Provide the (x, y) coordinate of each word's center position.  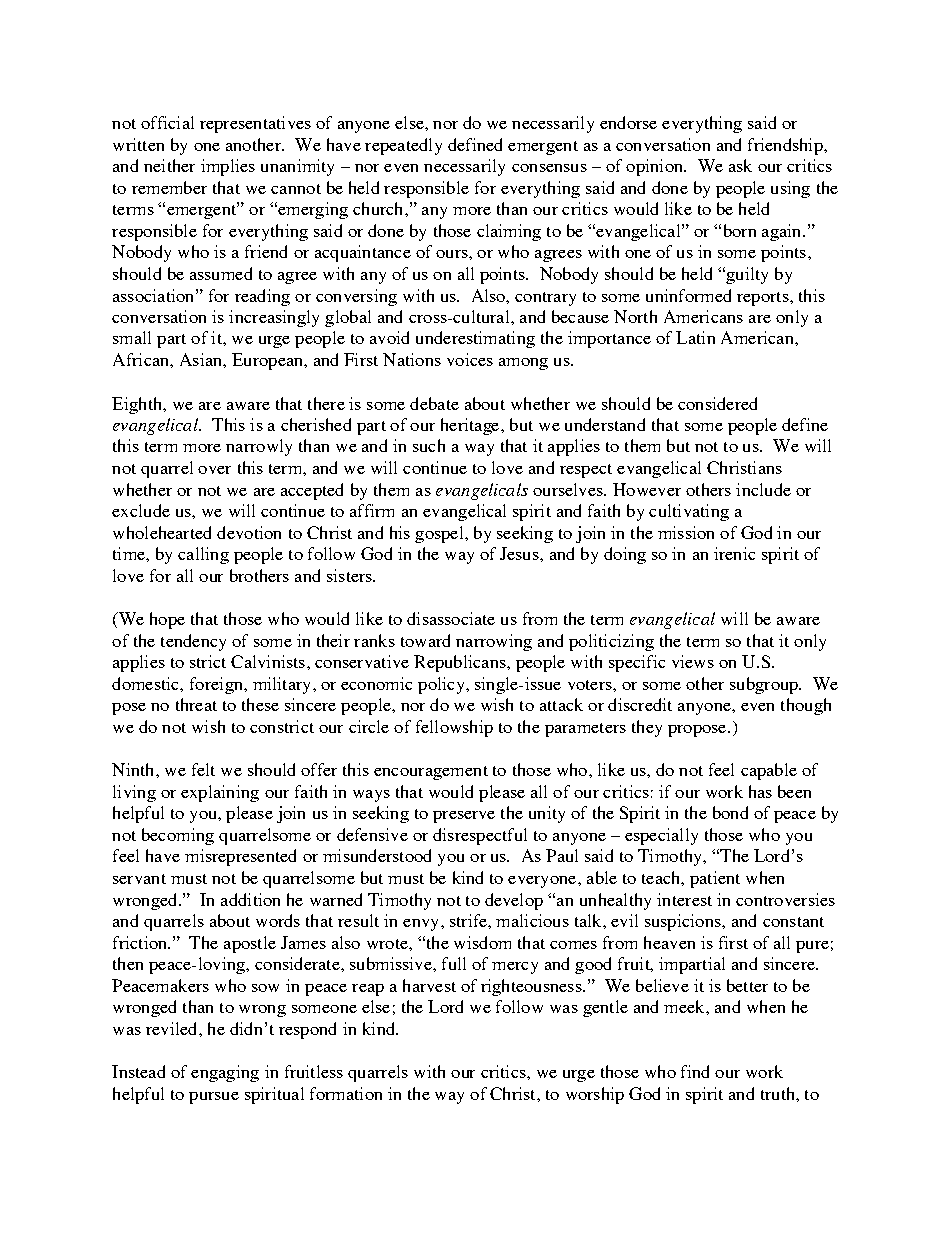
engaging (225, 1073)
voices (470, 359)
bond (730, 812)
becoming (178, 836)
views (693, 661)
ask (740, 165)
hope (167, 620)
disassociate (451, 618)
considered (717, 403)
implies (228, 167)
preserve (464, 817)
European (269, 361)
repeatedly (403, 146)
